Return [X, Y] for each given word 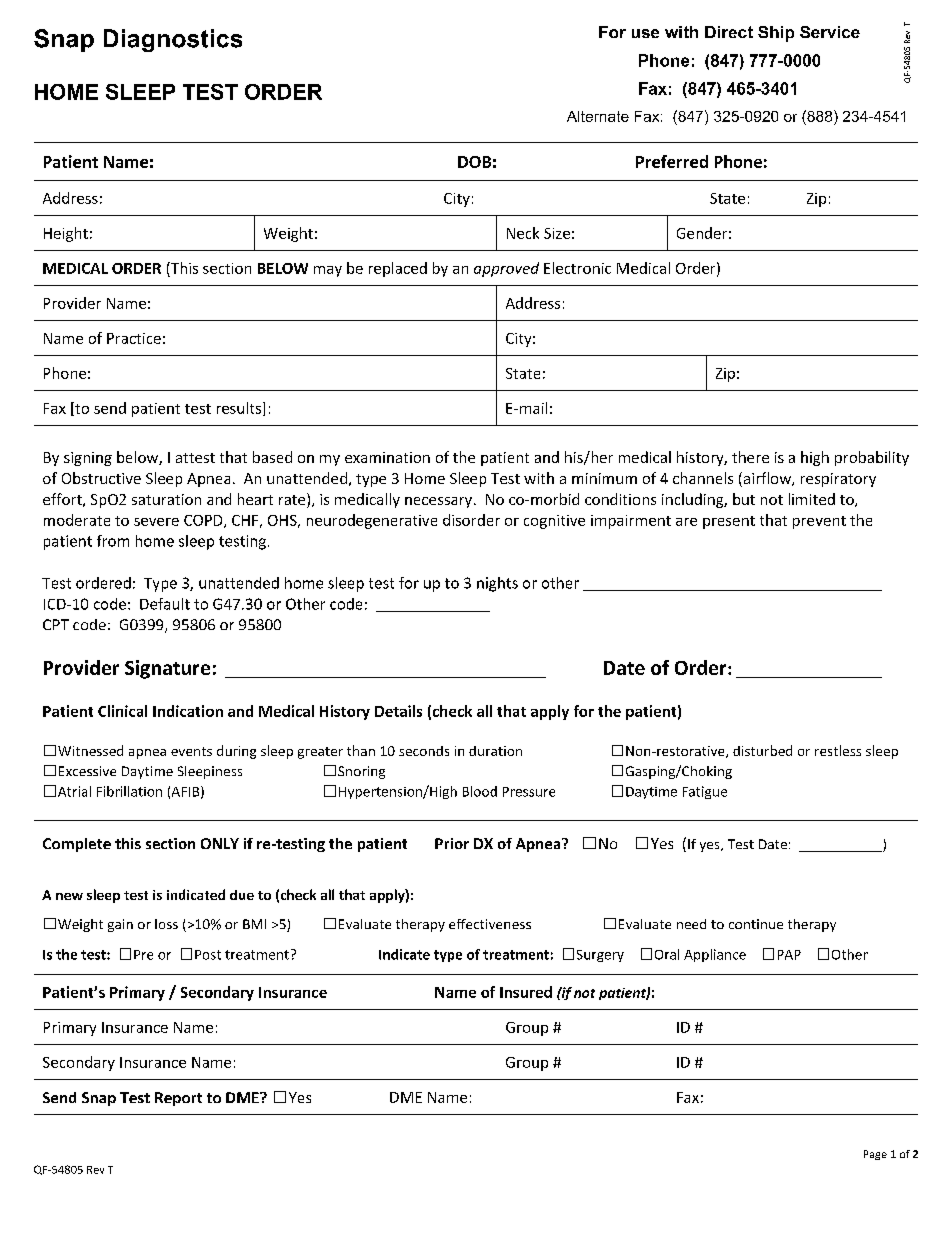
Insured [526, 992]
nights [497, 584]
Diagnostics [173, 40]
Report [178, 1099]
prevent [819, 522]
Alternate [598, 116]
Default [165, 604]
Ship [776, 34]
